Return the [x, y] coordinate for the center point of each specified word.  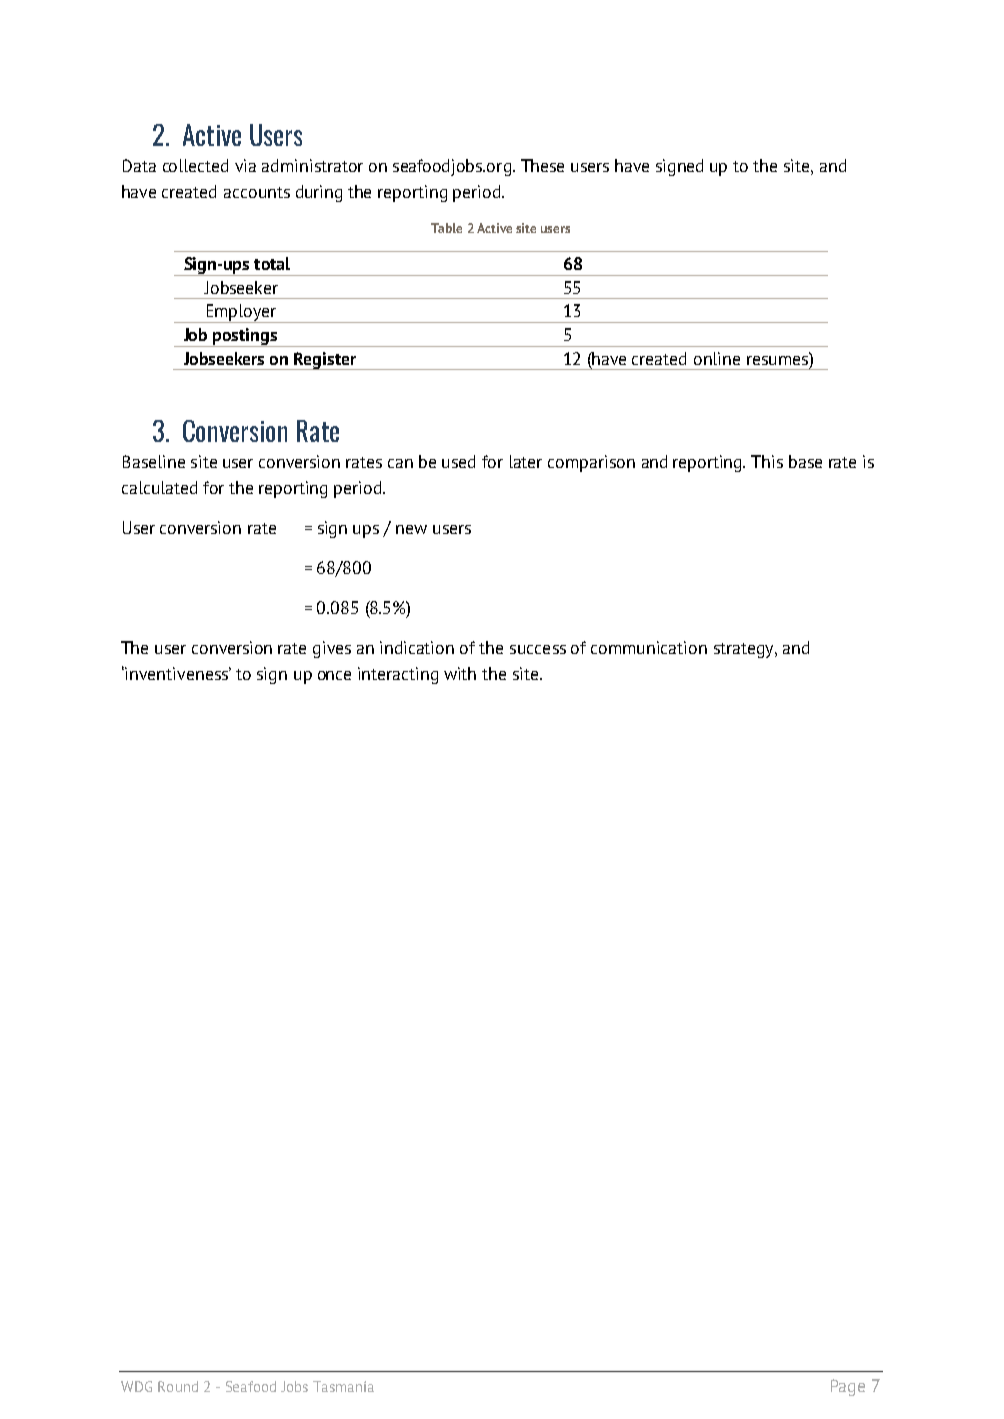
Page [848, 1387]
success [538, 649]
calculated [159, 487]
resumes [778, 359]
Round [178, 1386]
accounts [257, 192]
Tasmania [343, 1386]
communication [649, 647]
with [460, 673]
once [334, 675]
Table [446, 228]
